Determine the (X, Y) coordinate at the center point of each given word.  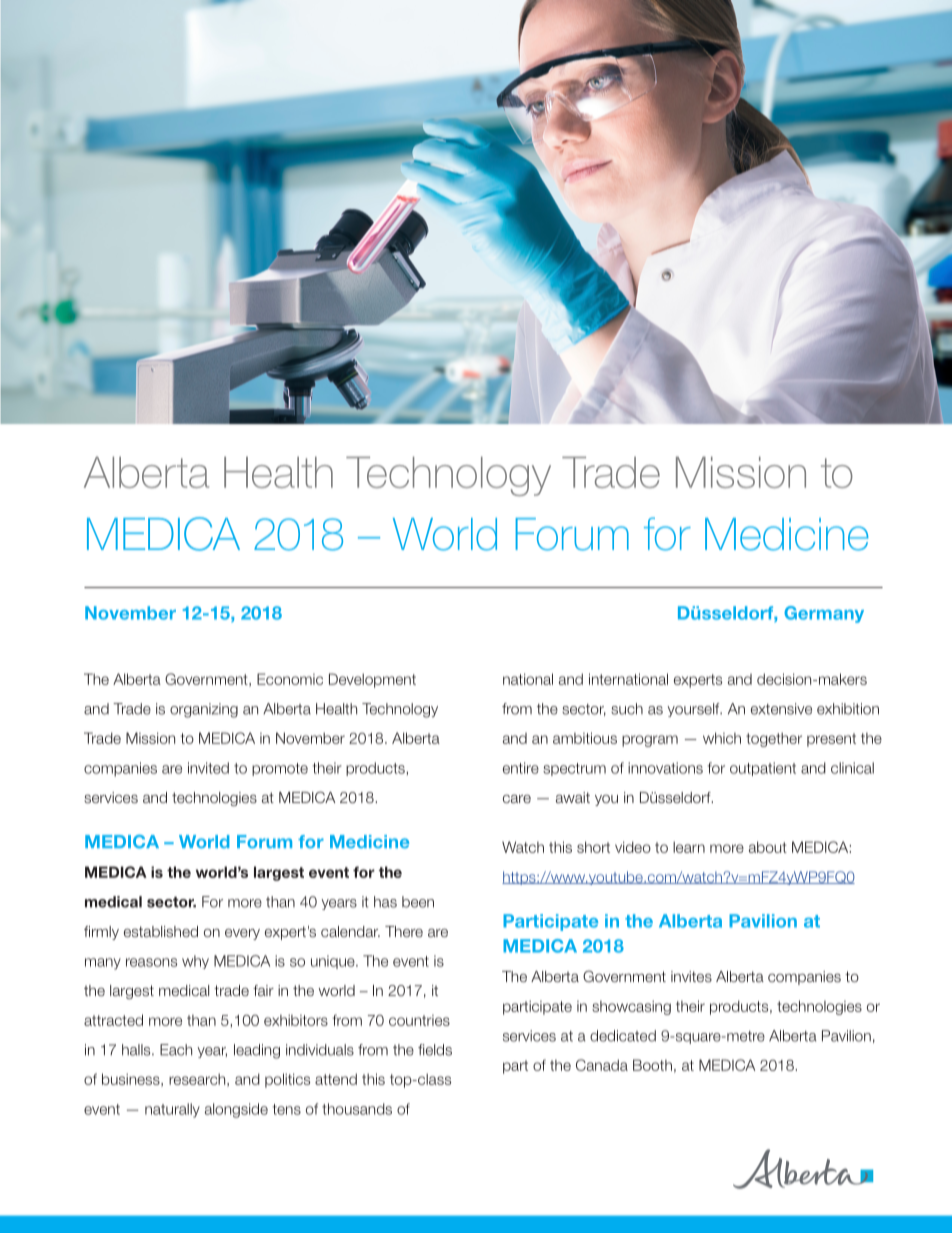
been (418, 902)
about (768, 847)
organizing (204, 710)
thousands (357, 1109)
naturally (172, 1110)
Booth (652, 1065)
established (161, 931)
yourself (694, 710)
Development (372, 680)
